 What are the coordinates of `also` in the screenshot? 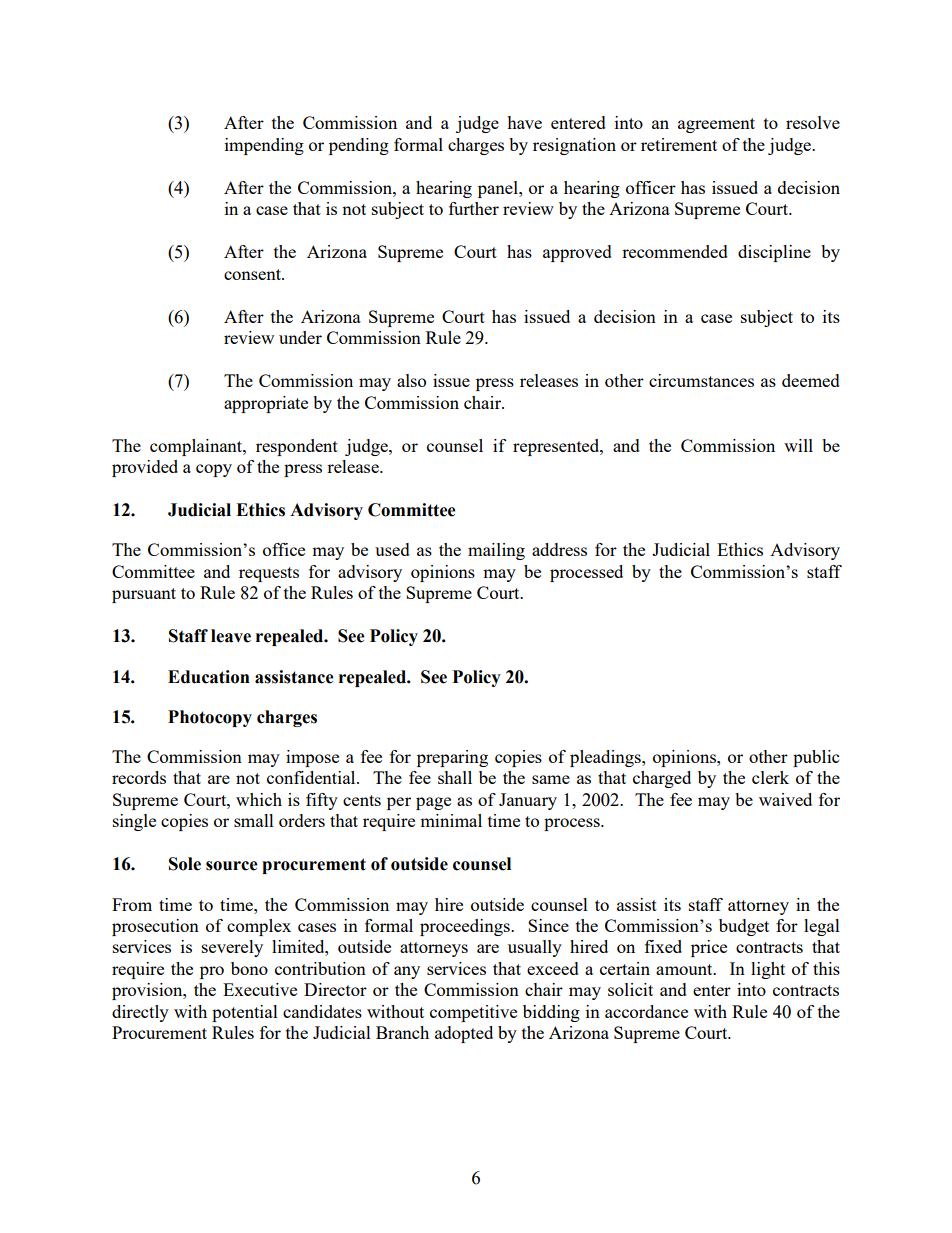 It's located at (411, 380).
